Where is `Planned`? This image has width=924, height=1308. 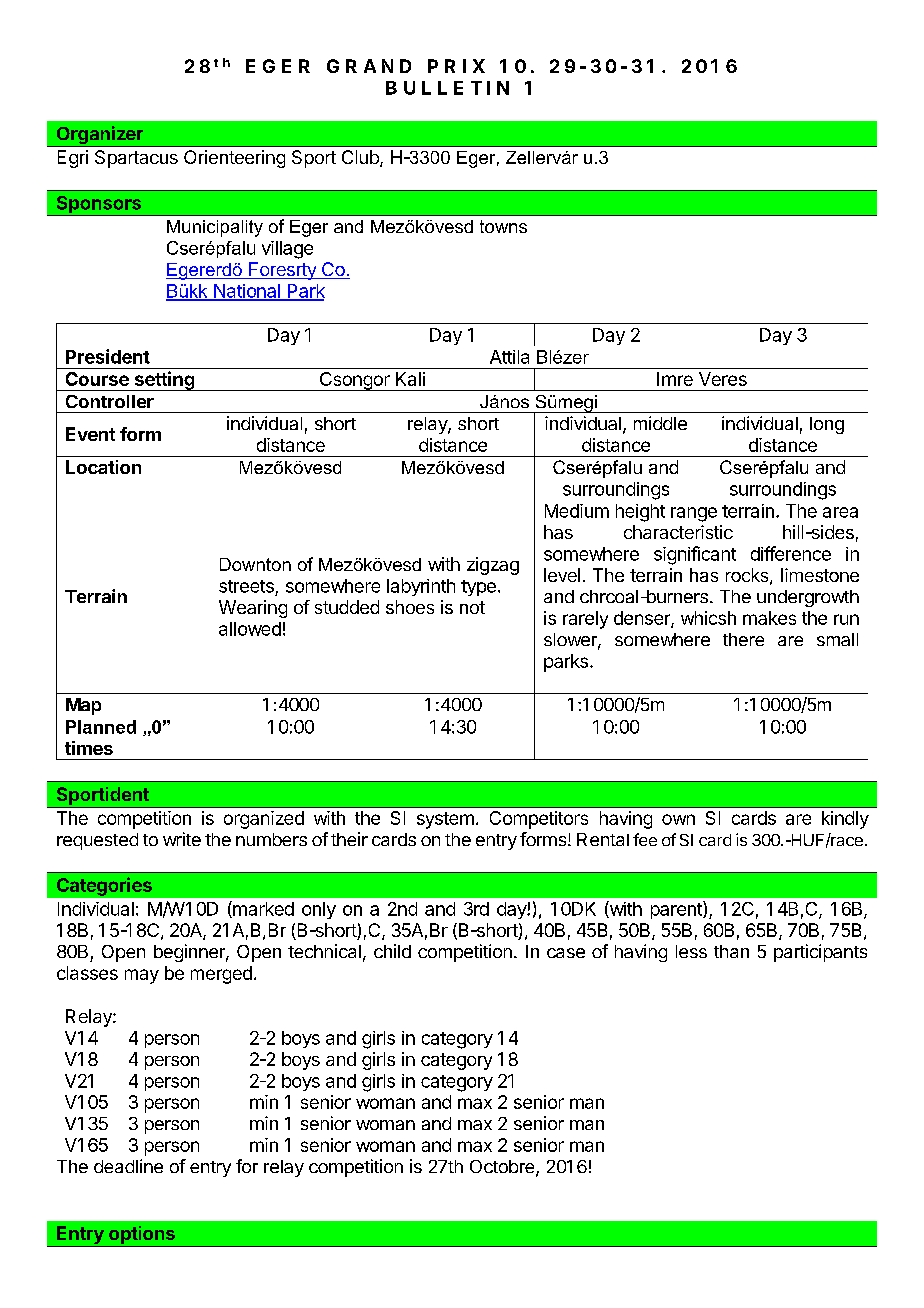
Planned is located at coordinates (101, 727).
